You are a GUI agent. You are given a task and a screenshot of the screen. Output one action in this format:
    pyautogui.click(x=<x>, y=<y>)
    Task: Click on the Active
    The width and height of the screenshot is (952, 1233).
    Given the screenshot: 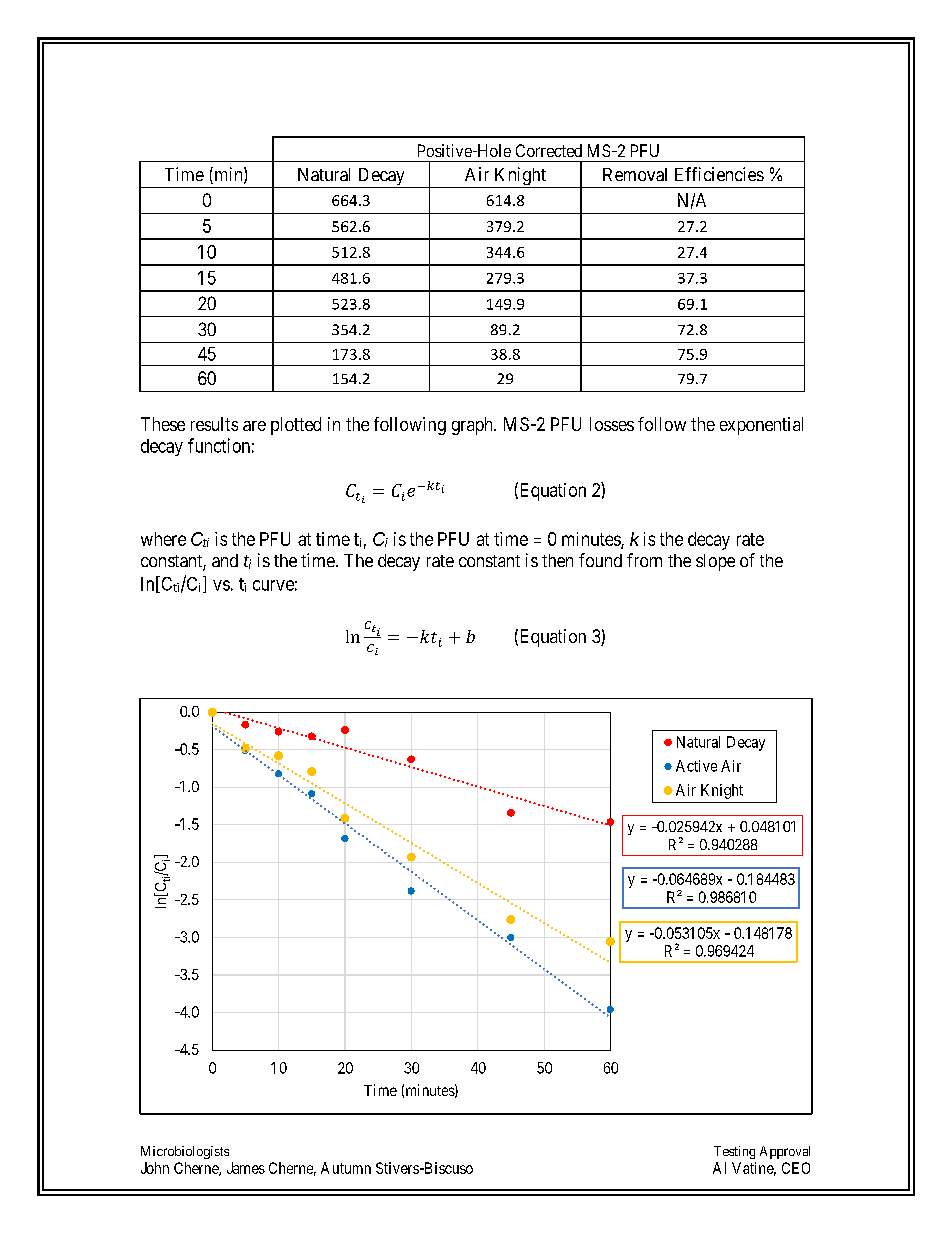 What is the action you would take?
    pyautogui.click(x=696, y=766)
